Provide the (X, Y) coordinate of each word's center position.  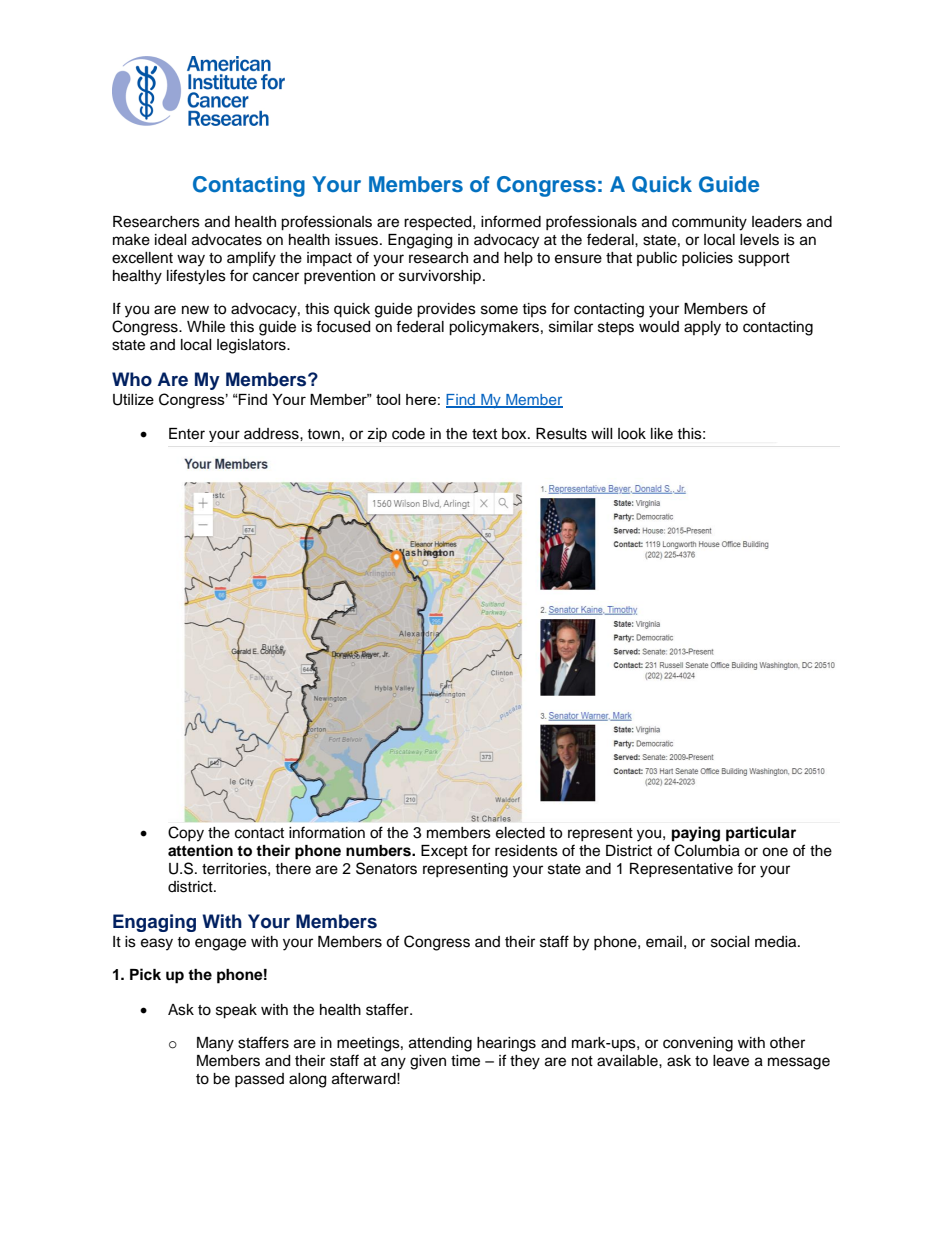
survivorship (440, 277)
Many (215, 1044)
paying (696, 834)
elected (520, 833)
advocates (227, 240)
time (465, 1061)
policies (707, 259)
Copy (186, 834)
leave (731, 1061)
